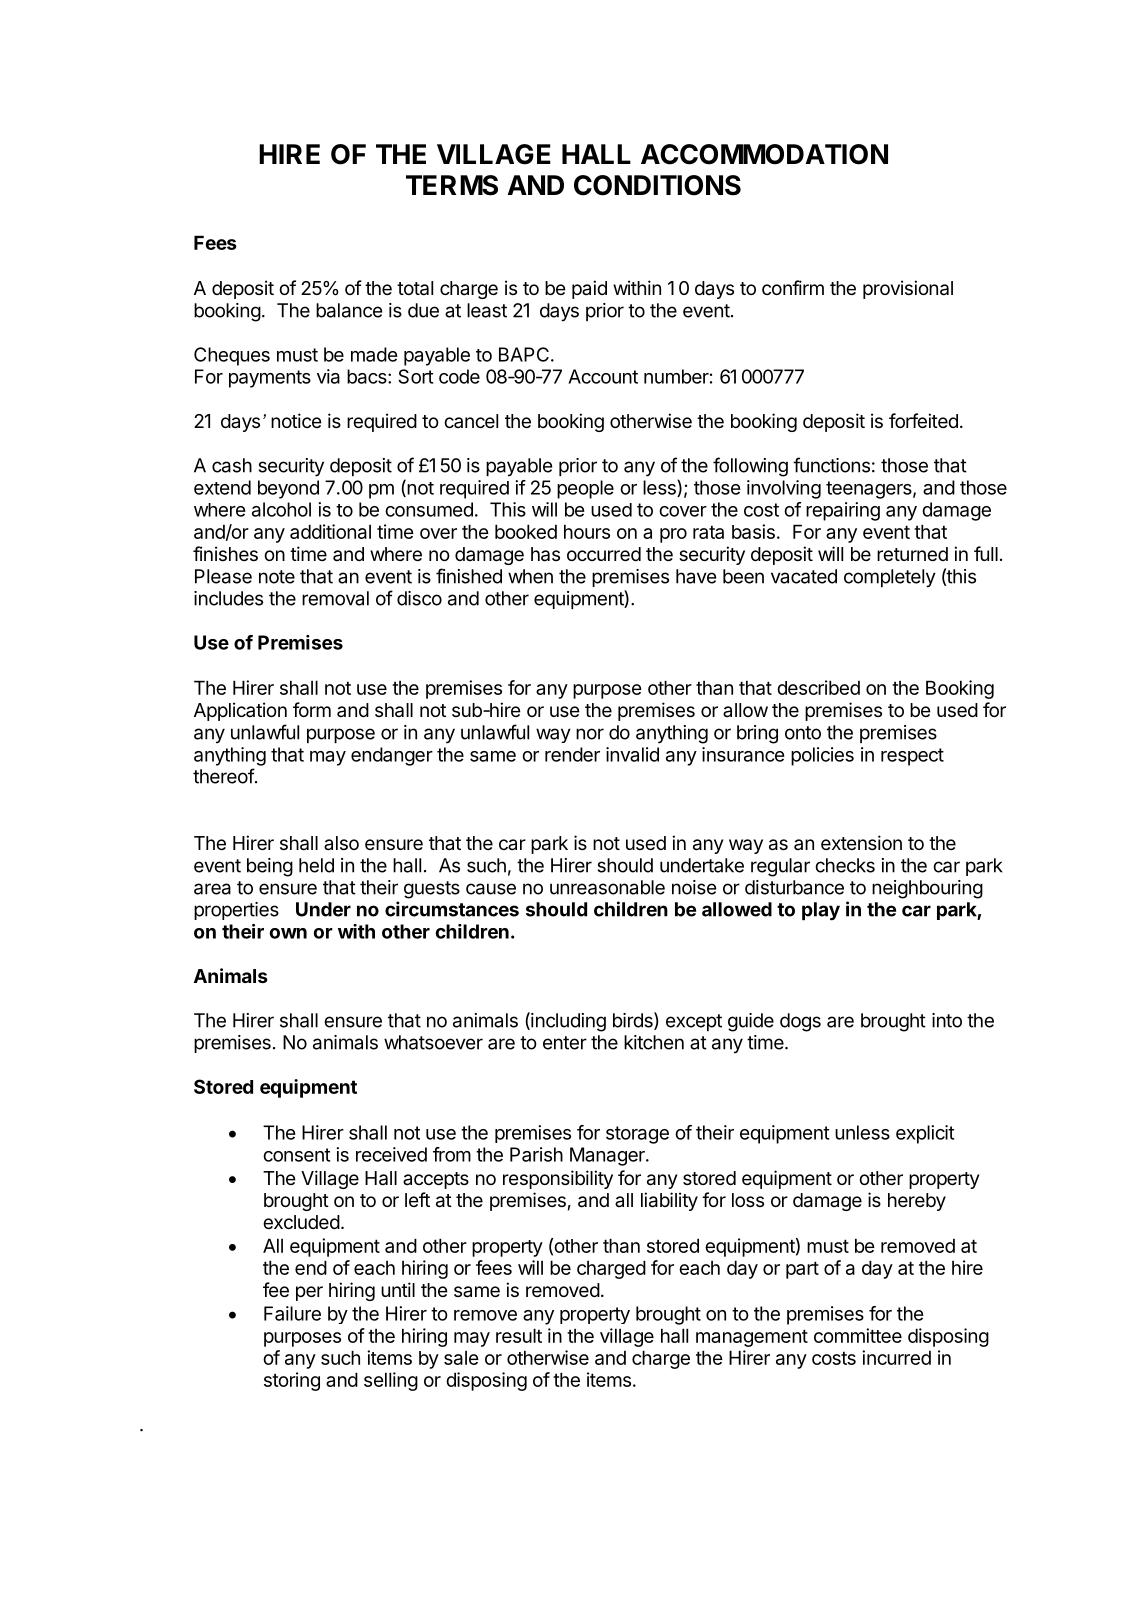 The width and height of the screenshot is (1147, 1622). I want to click on beyond, so click(288, 489).
